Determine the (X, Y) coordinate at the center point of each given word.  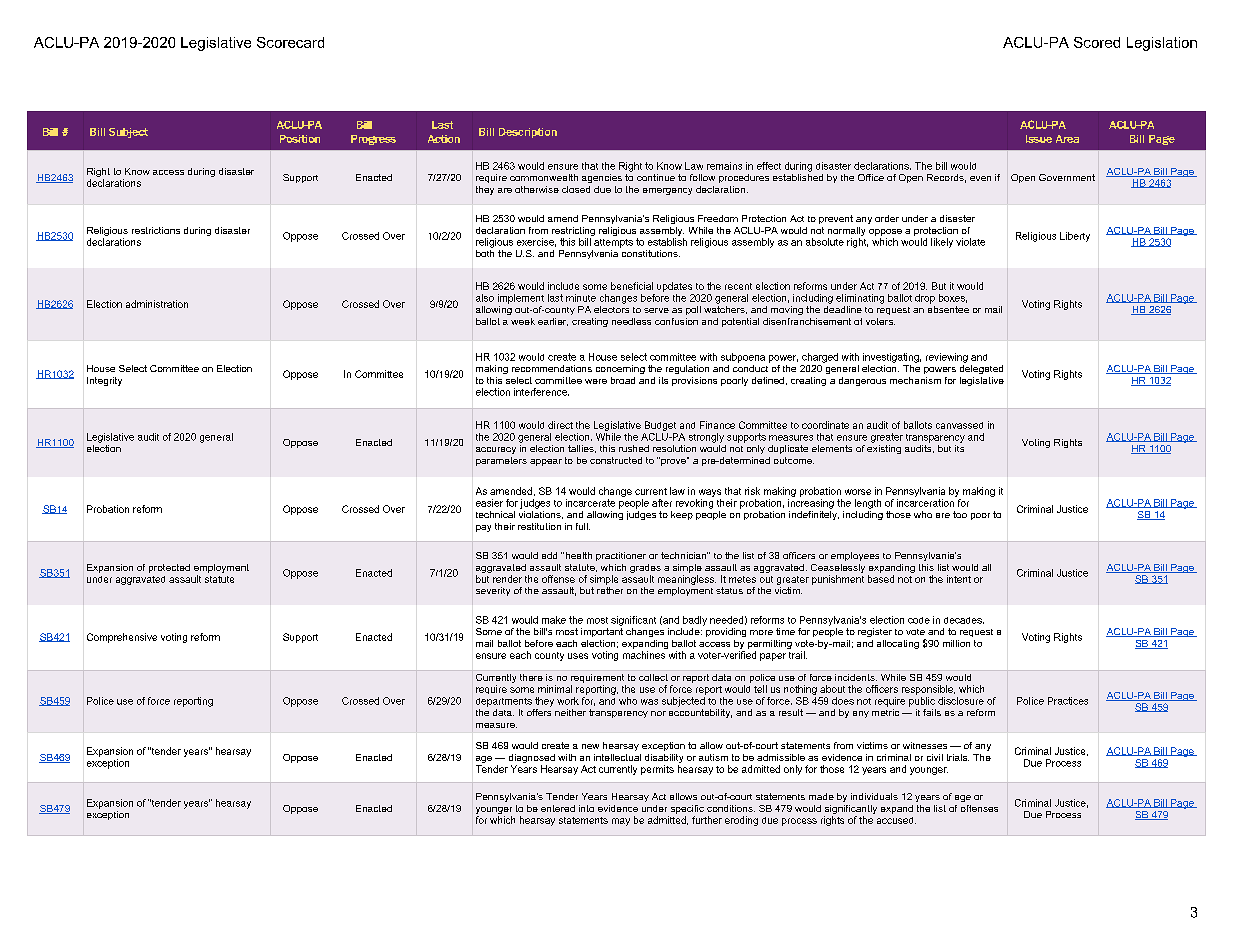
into (586, 808)
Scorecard (290, 42)
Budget (660, 426)
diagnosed (532, 760)
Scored (1097, 42)
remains (724, 166)
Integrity (104, 381)
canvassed (959, 425)
